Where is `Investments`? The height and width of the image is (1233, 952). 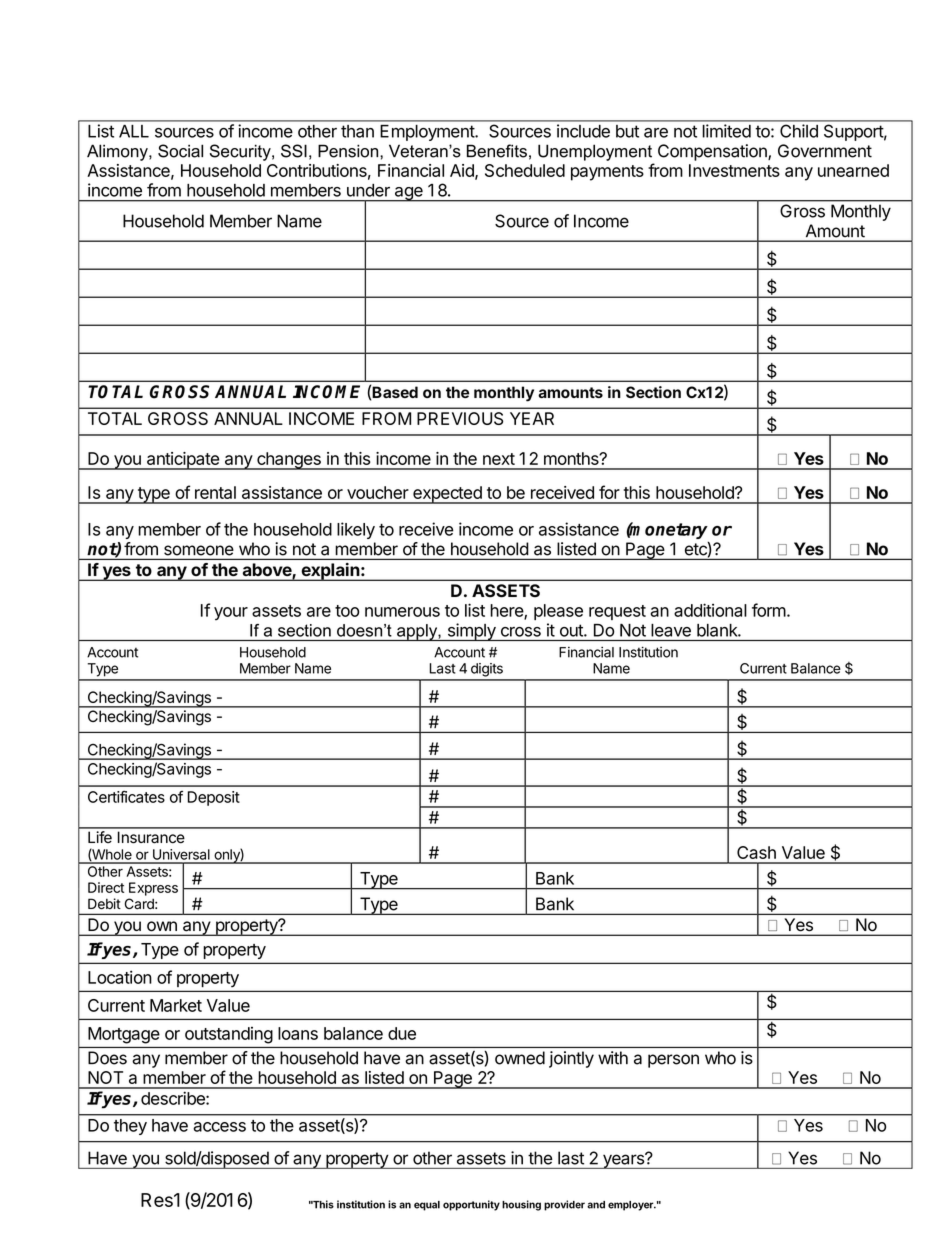 Investments is located at coordinates (734, 170).
